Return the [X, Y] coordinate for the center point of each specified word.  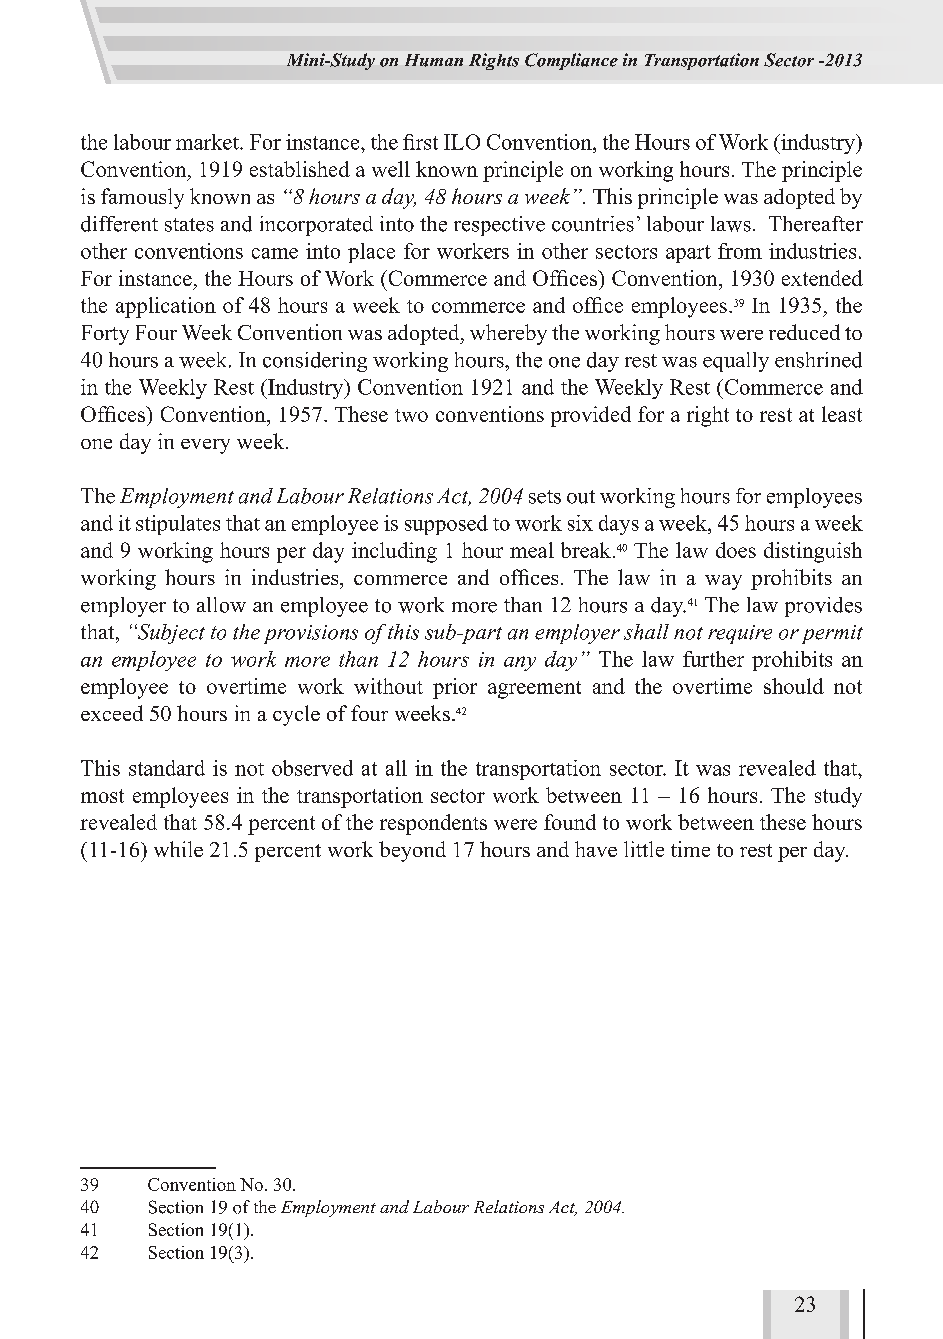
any [520, 663]
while [178, 849]
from [740, 251]
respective [499, 226]
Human [434, 60]
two [411, 415]
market [208, 142]
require [740, 634]
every [205, 446]
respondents [433, 824]
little [644, 849]
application [166, 307]
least [842, 414]
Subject [170, 634]
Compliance [571, 61]
